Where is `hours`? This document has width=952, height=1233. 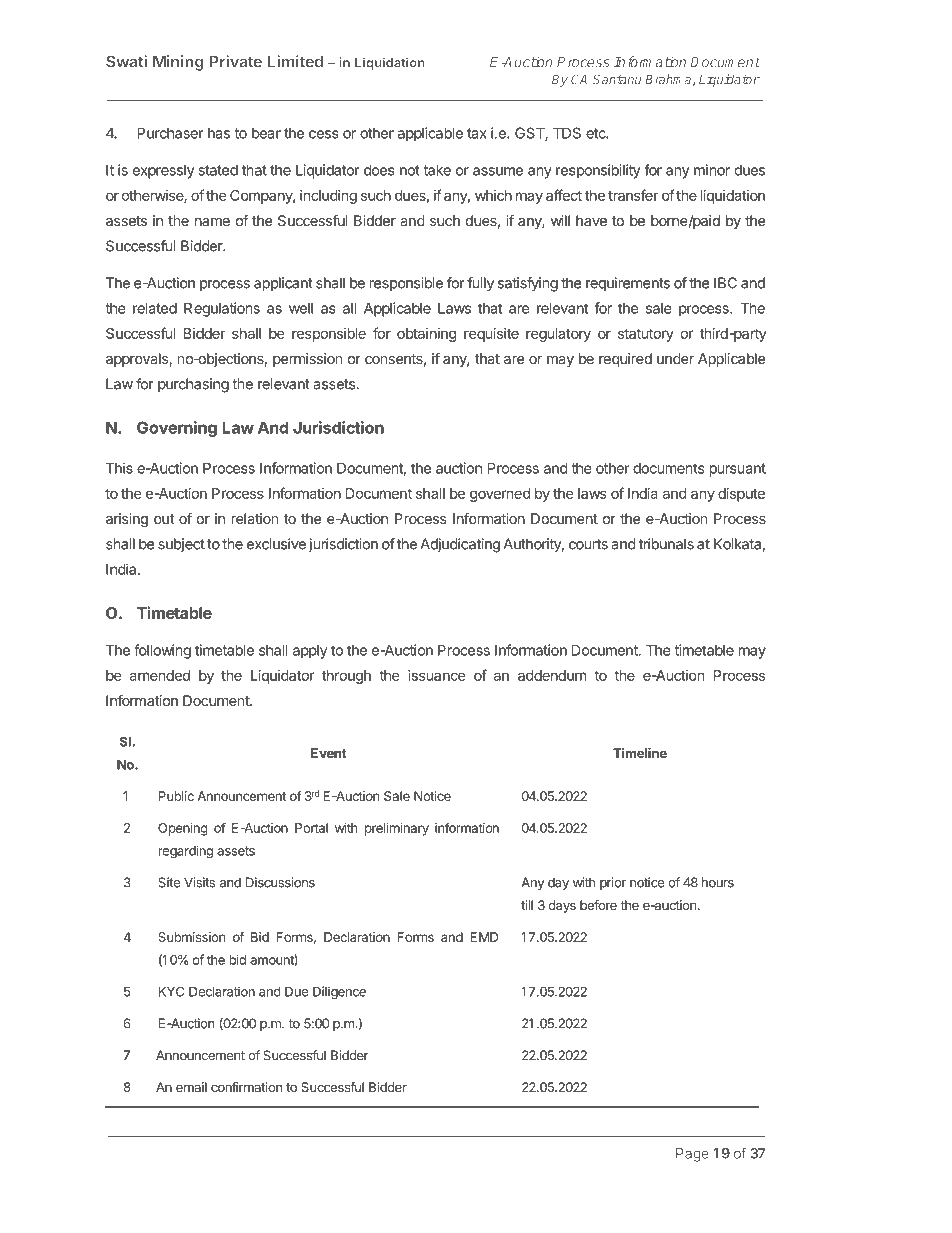 hours is located at coordinates (718, 882).
